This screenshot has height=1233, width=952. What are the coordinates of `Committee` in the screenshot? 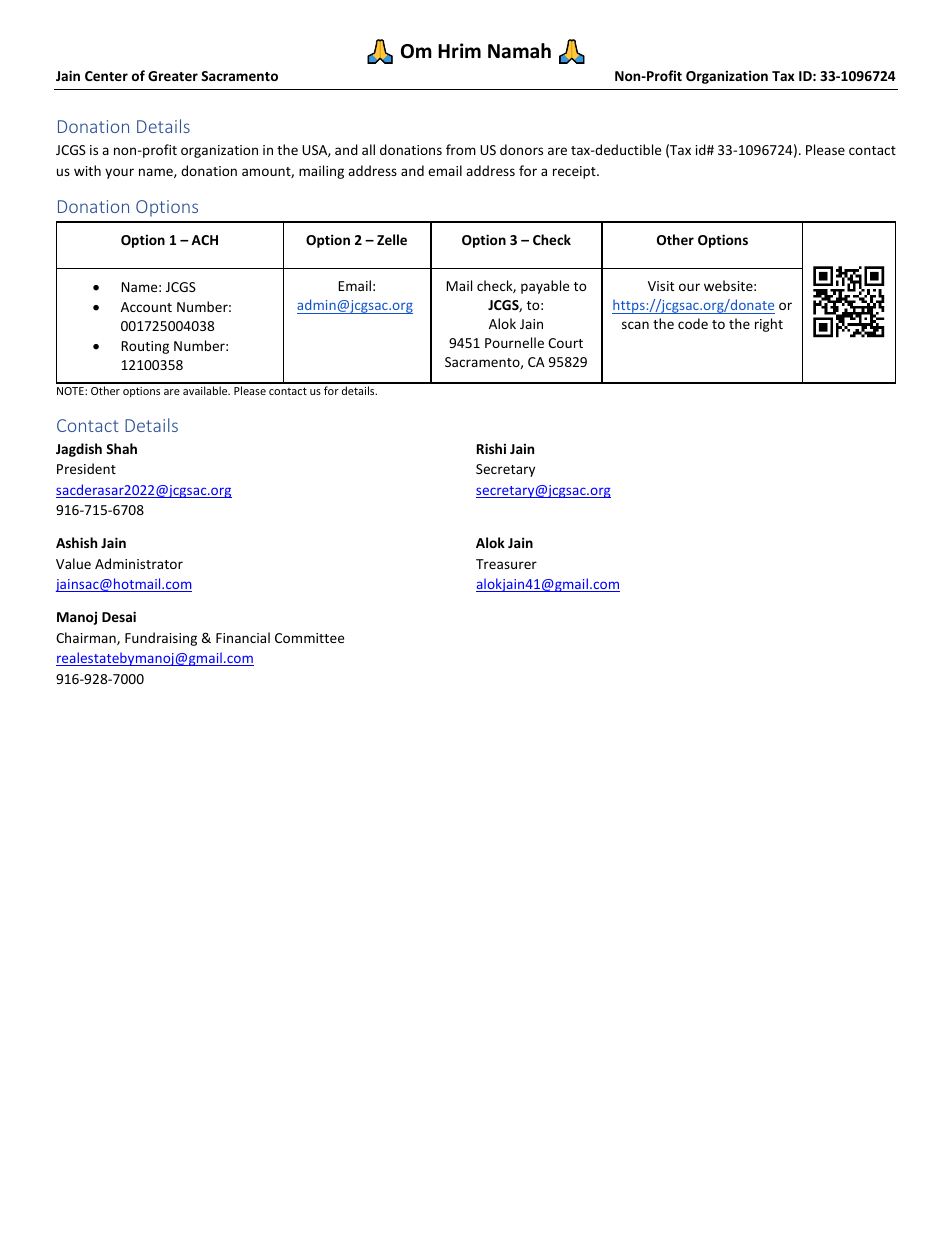 It's located at (309, 638).
